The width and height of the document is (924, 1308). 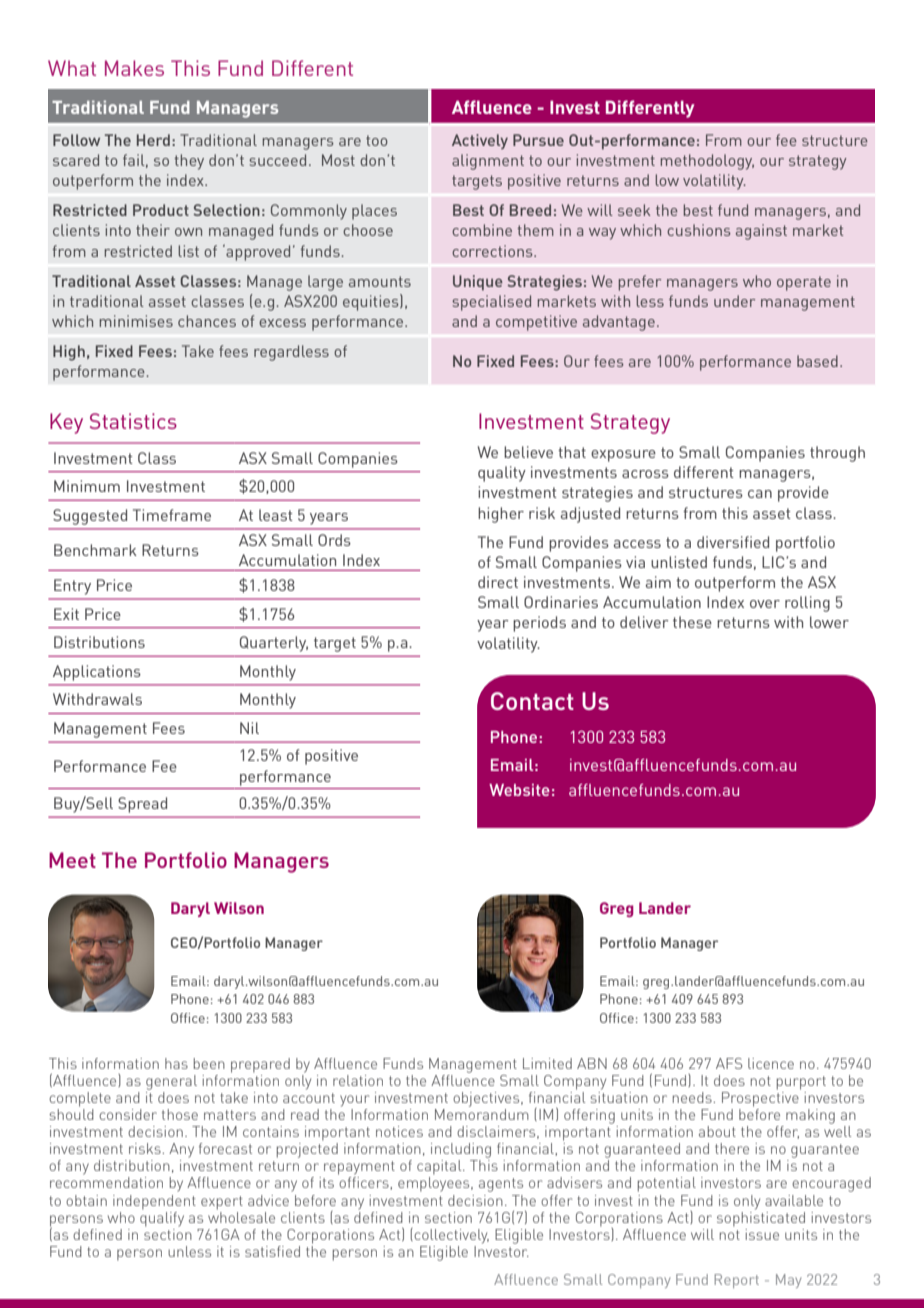 I want to click on Actively, so click(x=480, y=141).
